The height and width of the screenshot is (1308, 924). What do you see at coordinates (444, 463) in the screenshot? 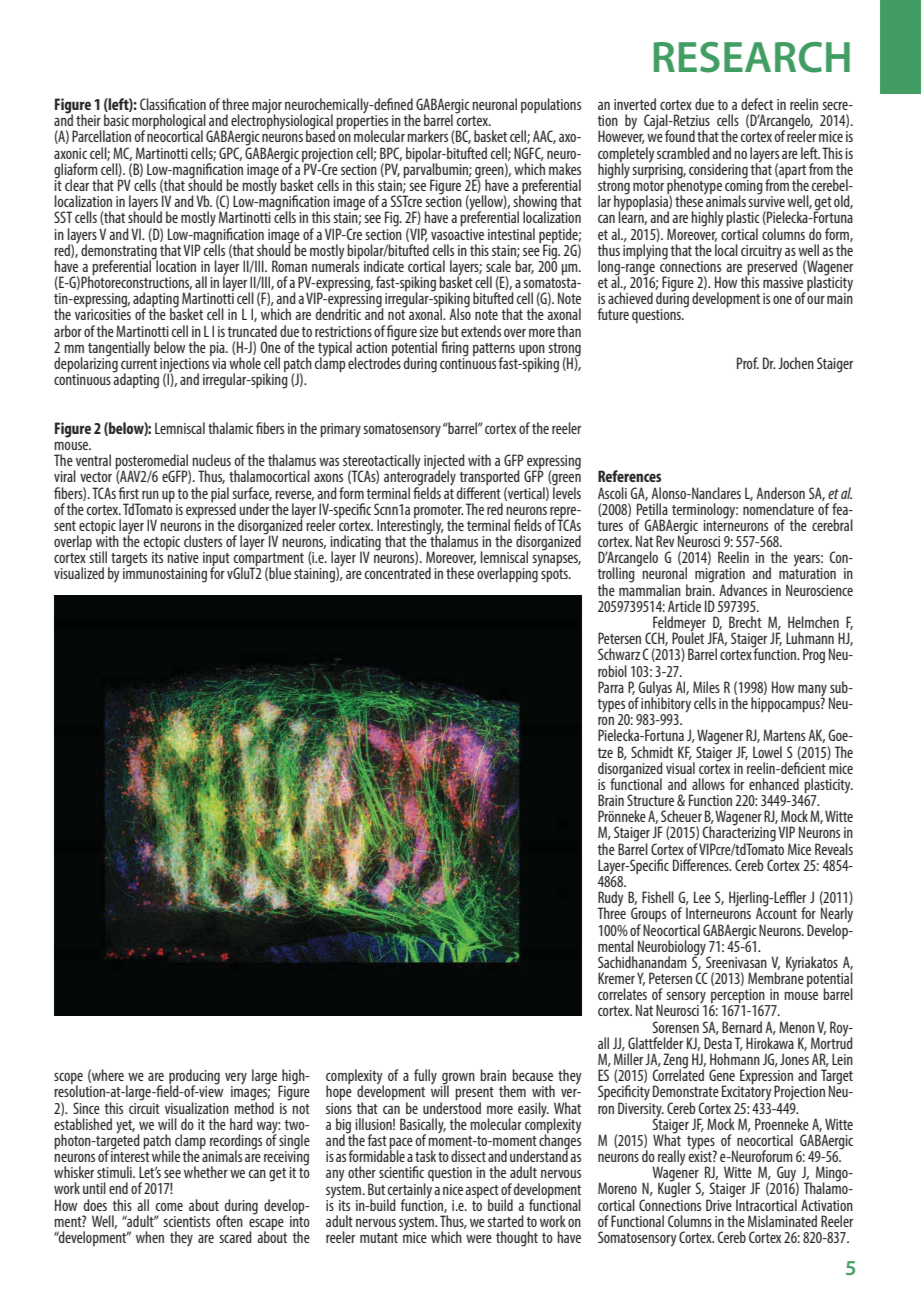
I see `injected` at bounding box center [444, 463].
